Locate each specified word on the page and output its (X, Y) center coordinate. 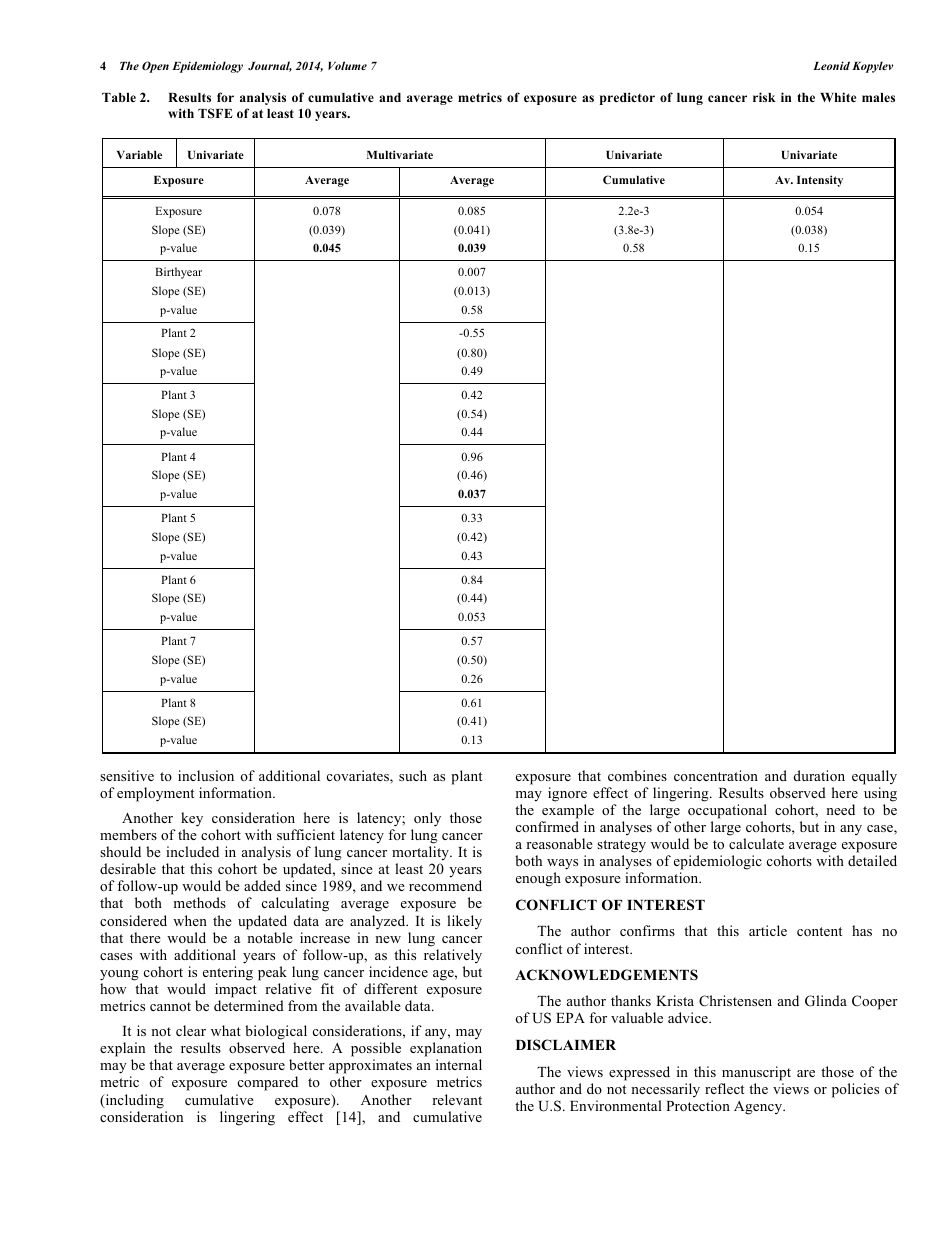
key (192, 819)
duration (819, 775)
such (413, 775)
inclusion (206, 775)
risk (764, 97)
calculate (756, 843)
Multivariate (400, 154)
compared (268, 1083)
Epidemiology (207, 67)
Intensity (820, 181)
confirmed (547, 826)
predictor (627, 98)
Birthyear (178, 273)
